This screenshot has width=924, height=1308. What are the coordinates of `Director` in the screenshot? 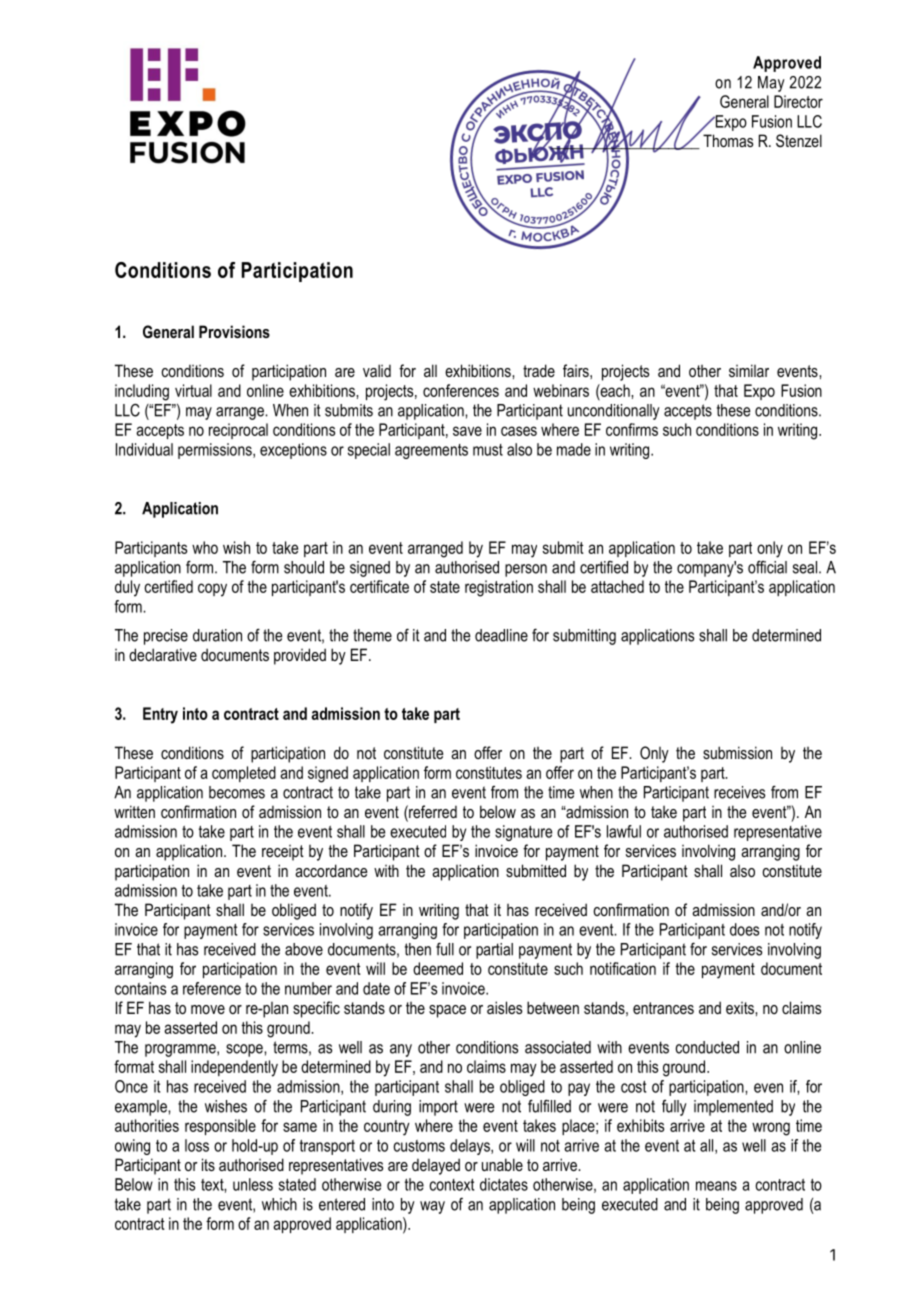 It's located at (798, 101).
